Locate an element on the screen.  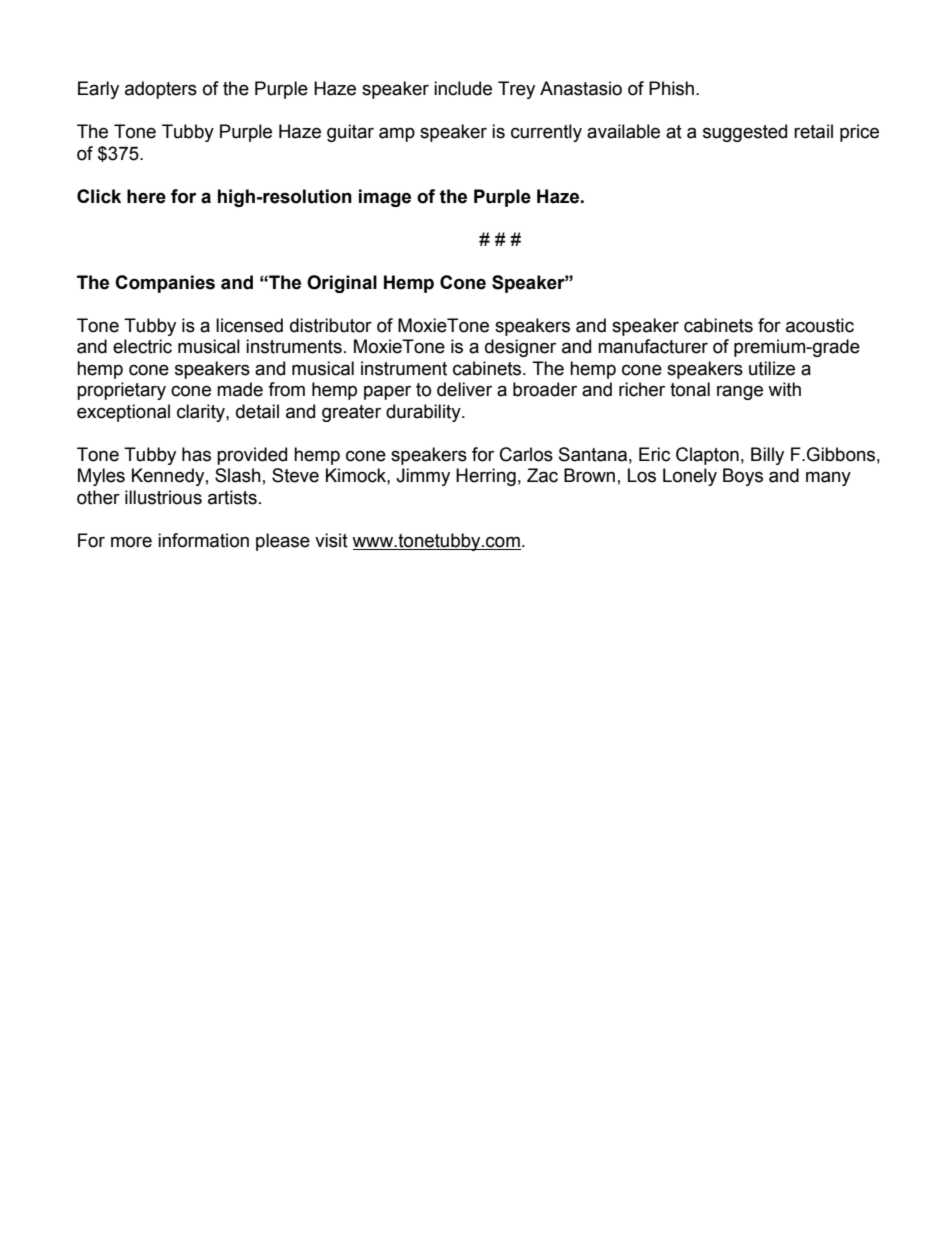
made is located at coordinates (240, 389).
